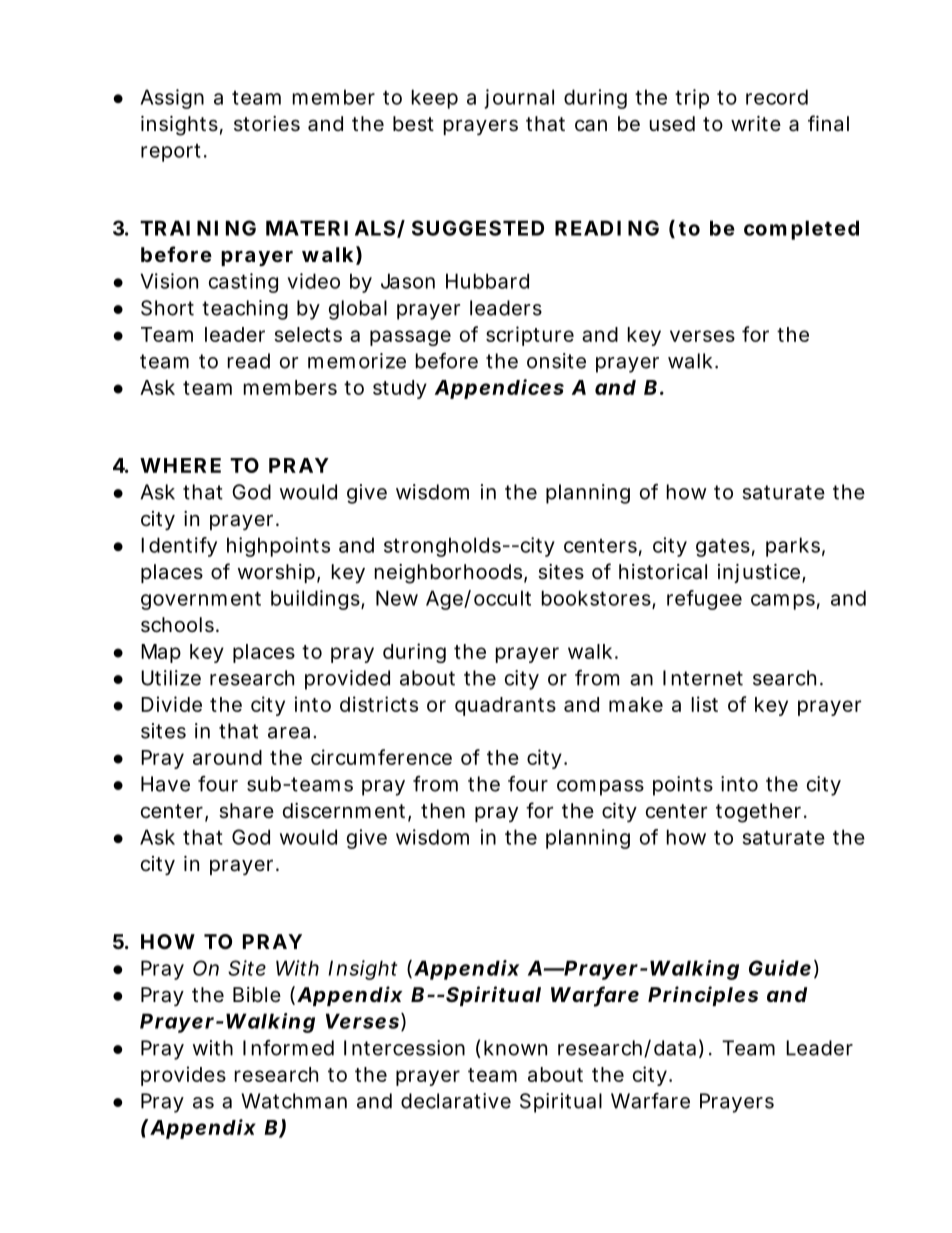 This image has height=1233, width=952. I want to click on known, so click(515, 1048).
